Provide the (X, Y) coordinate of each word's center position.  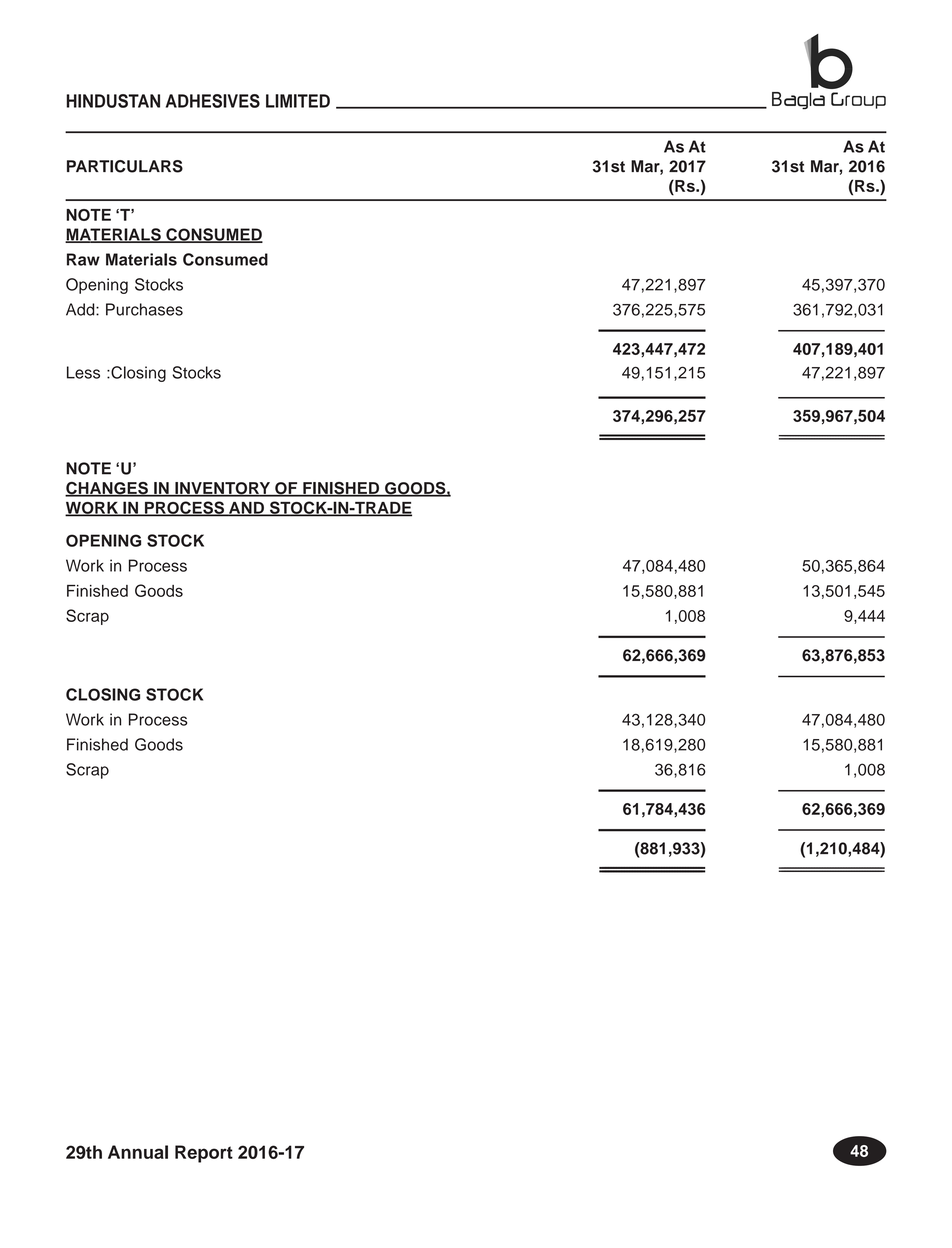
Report (204, 1154)
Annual (138, 1152)
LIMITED (298, 101)
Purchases (144, 309)
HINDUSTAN (113, 101)
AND (246, 509)
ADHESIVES (213, 101)
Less (83, 372)
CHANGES (107, 489)
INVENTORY (223, 489)
